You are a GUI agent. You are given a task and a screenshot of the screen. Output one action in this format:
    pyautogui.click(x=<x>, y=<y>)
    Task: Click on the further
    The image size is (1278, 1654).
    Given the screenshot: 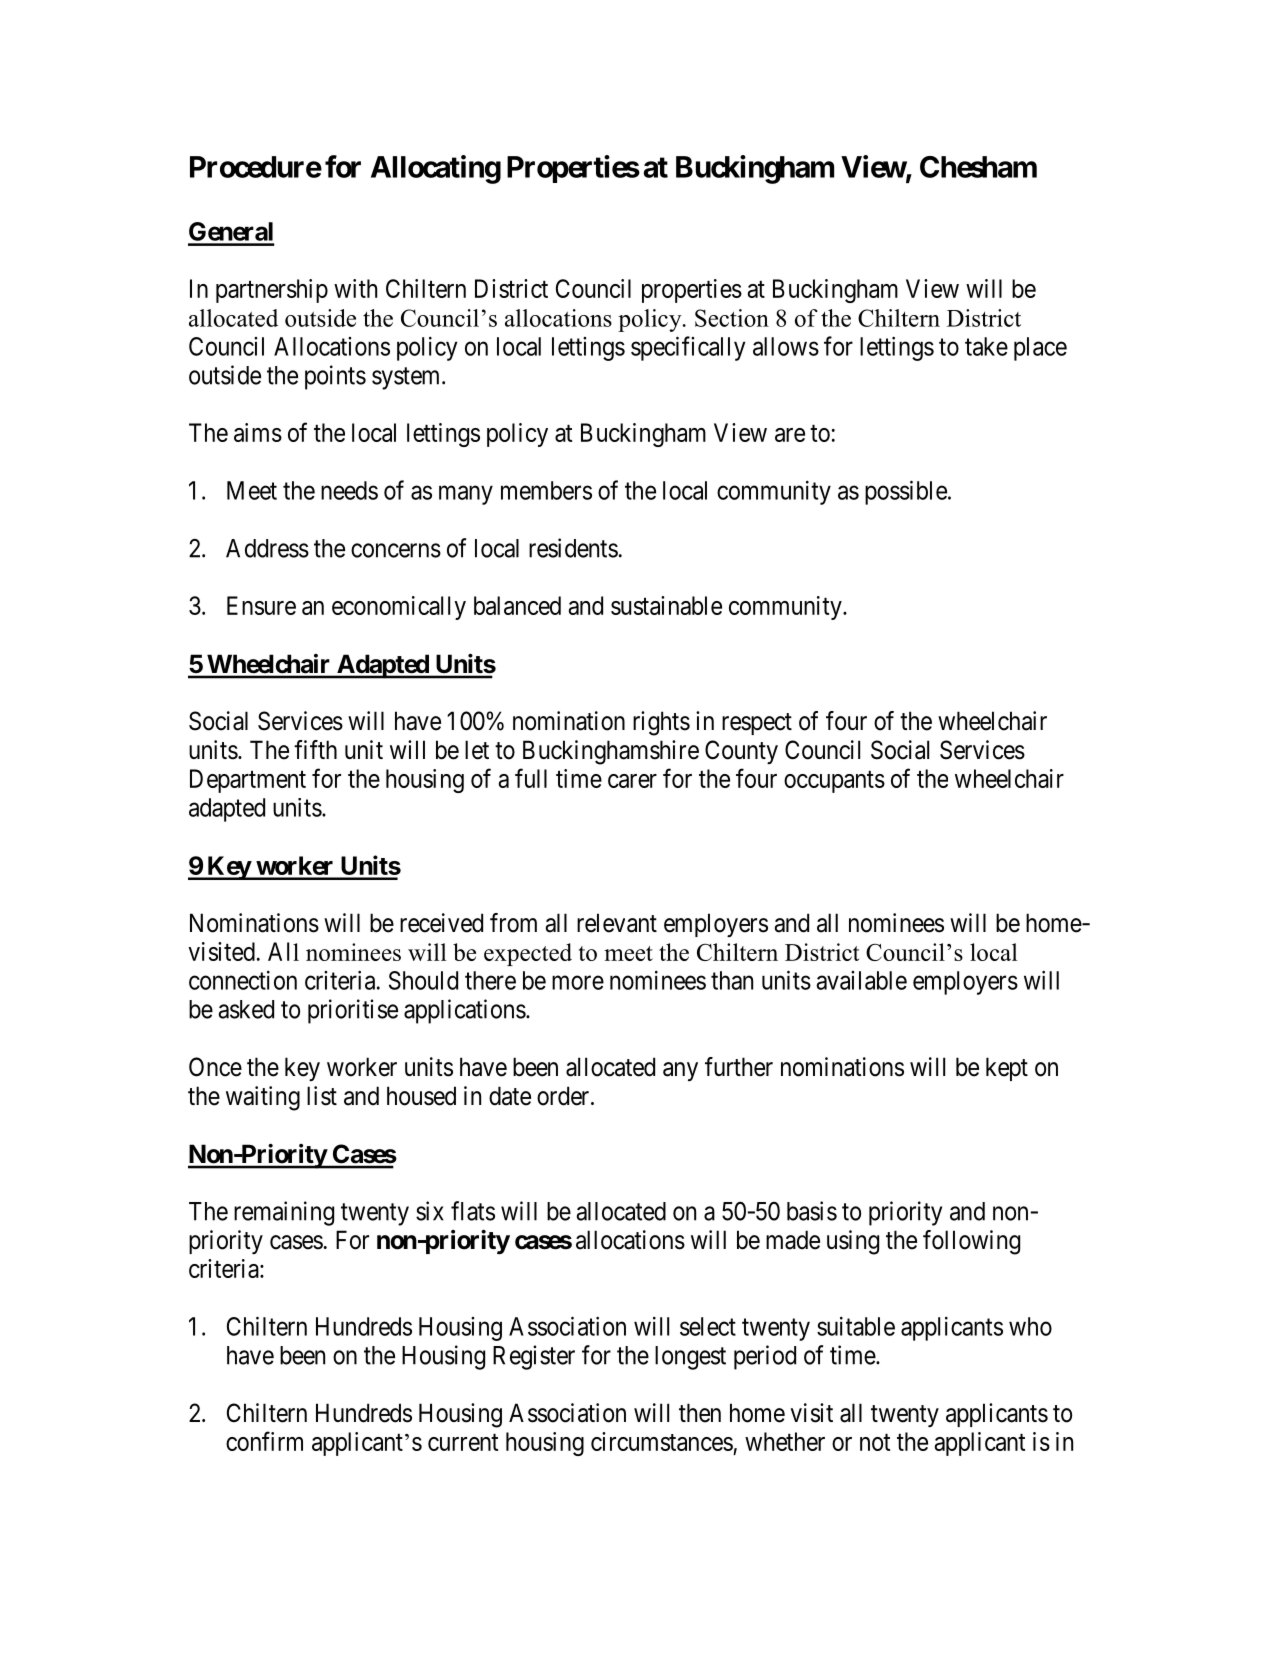 What is the action you would take?
    pyautogui.click(x=739, y=1067)
